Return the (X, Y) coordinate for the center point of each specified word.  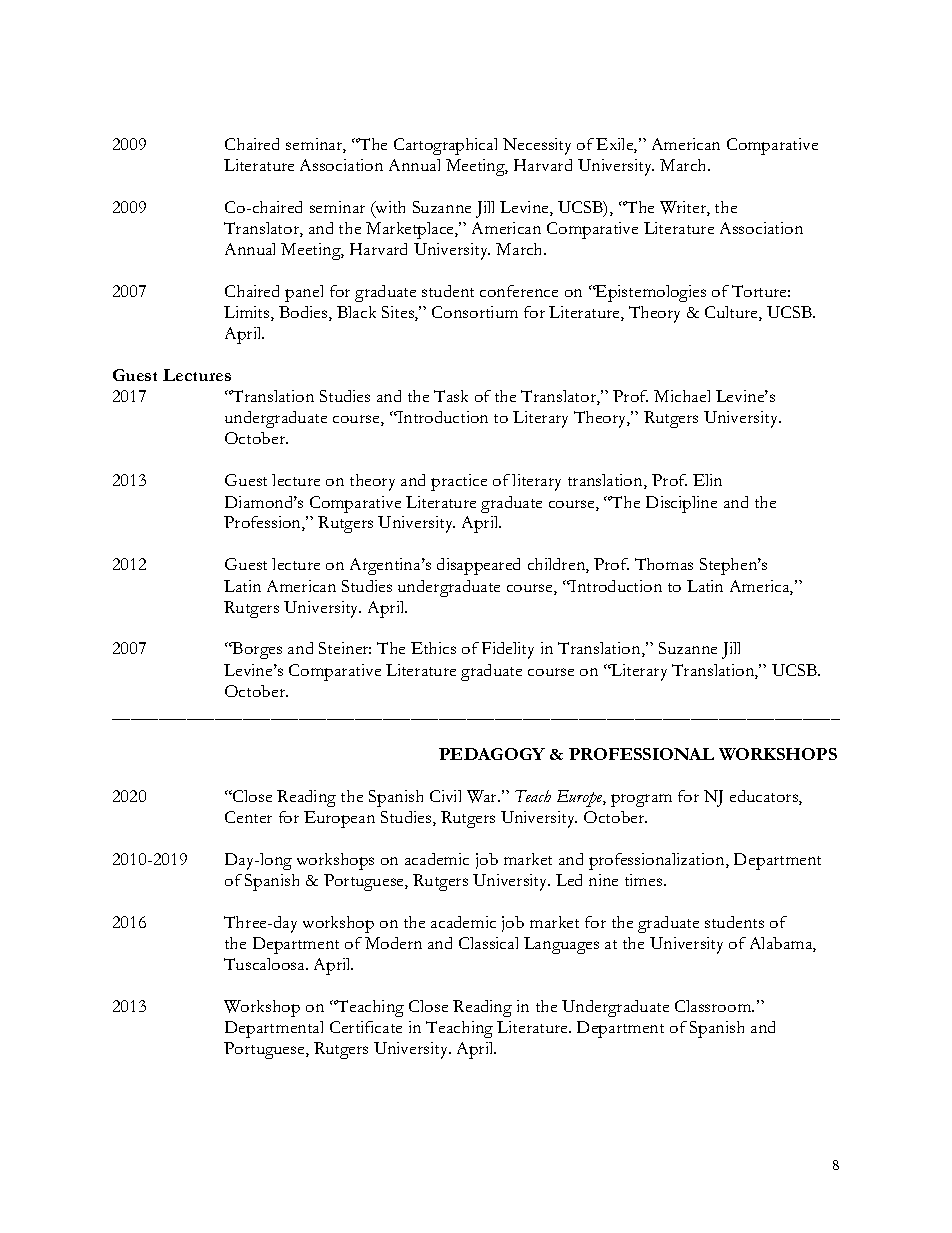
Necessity (537, 146)
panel (304, 293)
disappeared (478, 566)
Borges (256, 650)
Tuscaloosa (265, 964)
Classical (488, 943)
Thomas (664, 564)
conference (519, 291)
